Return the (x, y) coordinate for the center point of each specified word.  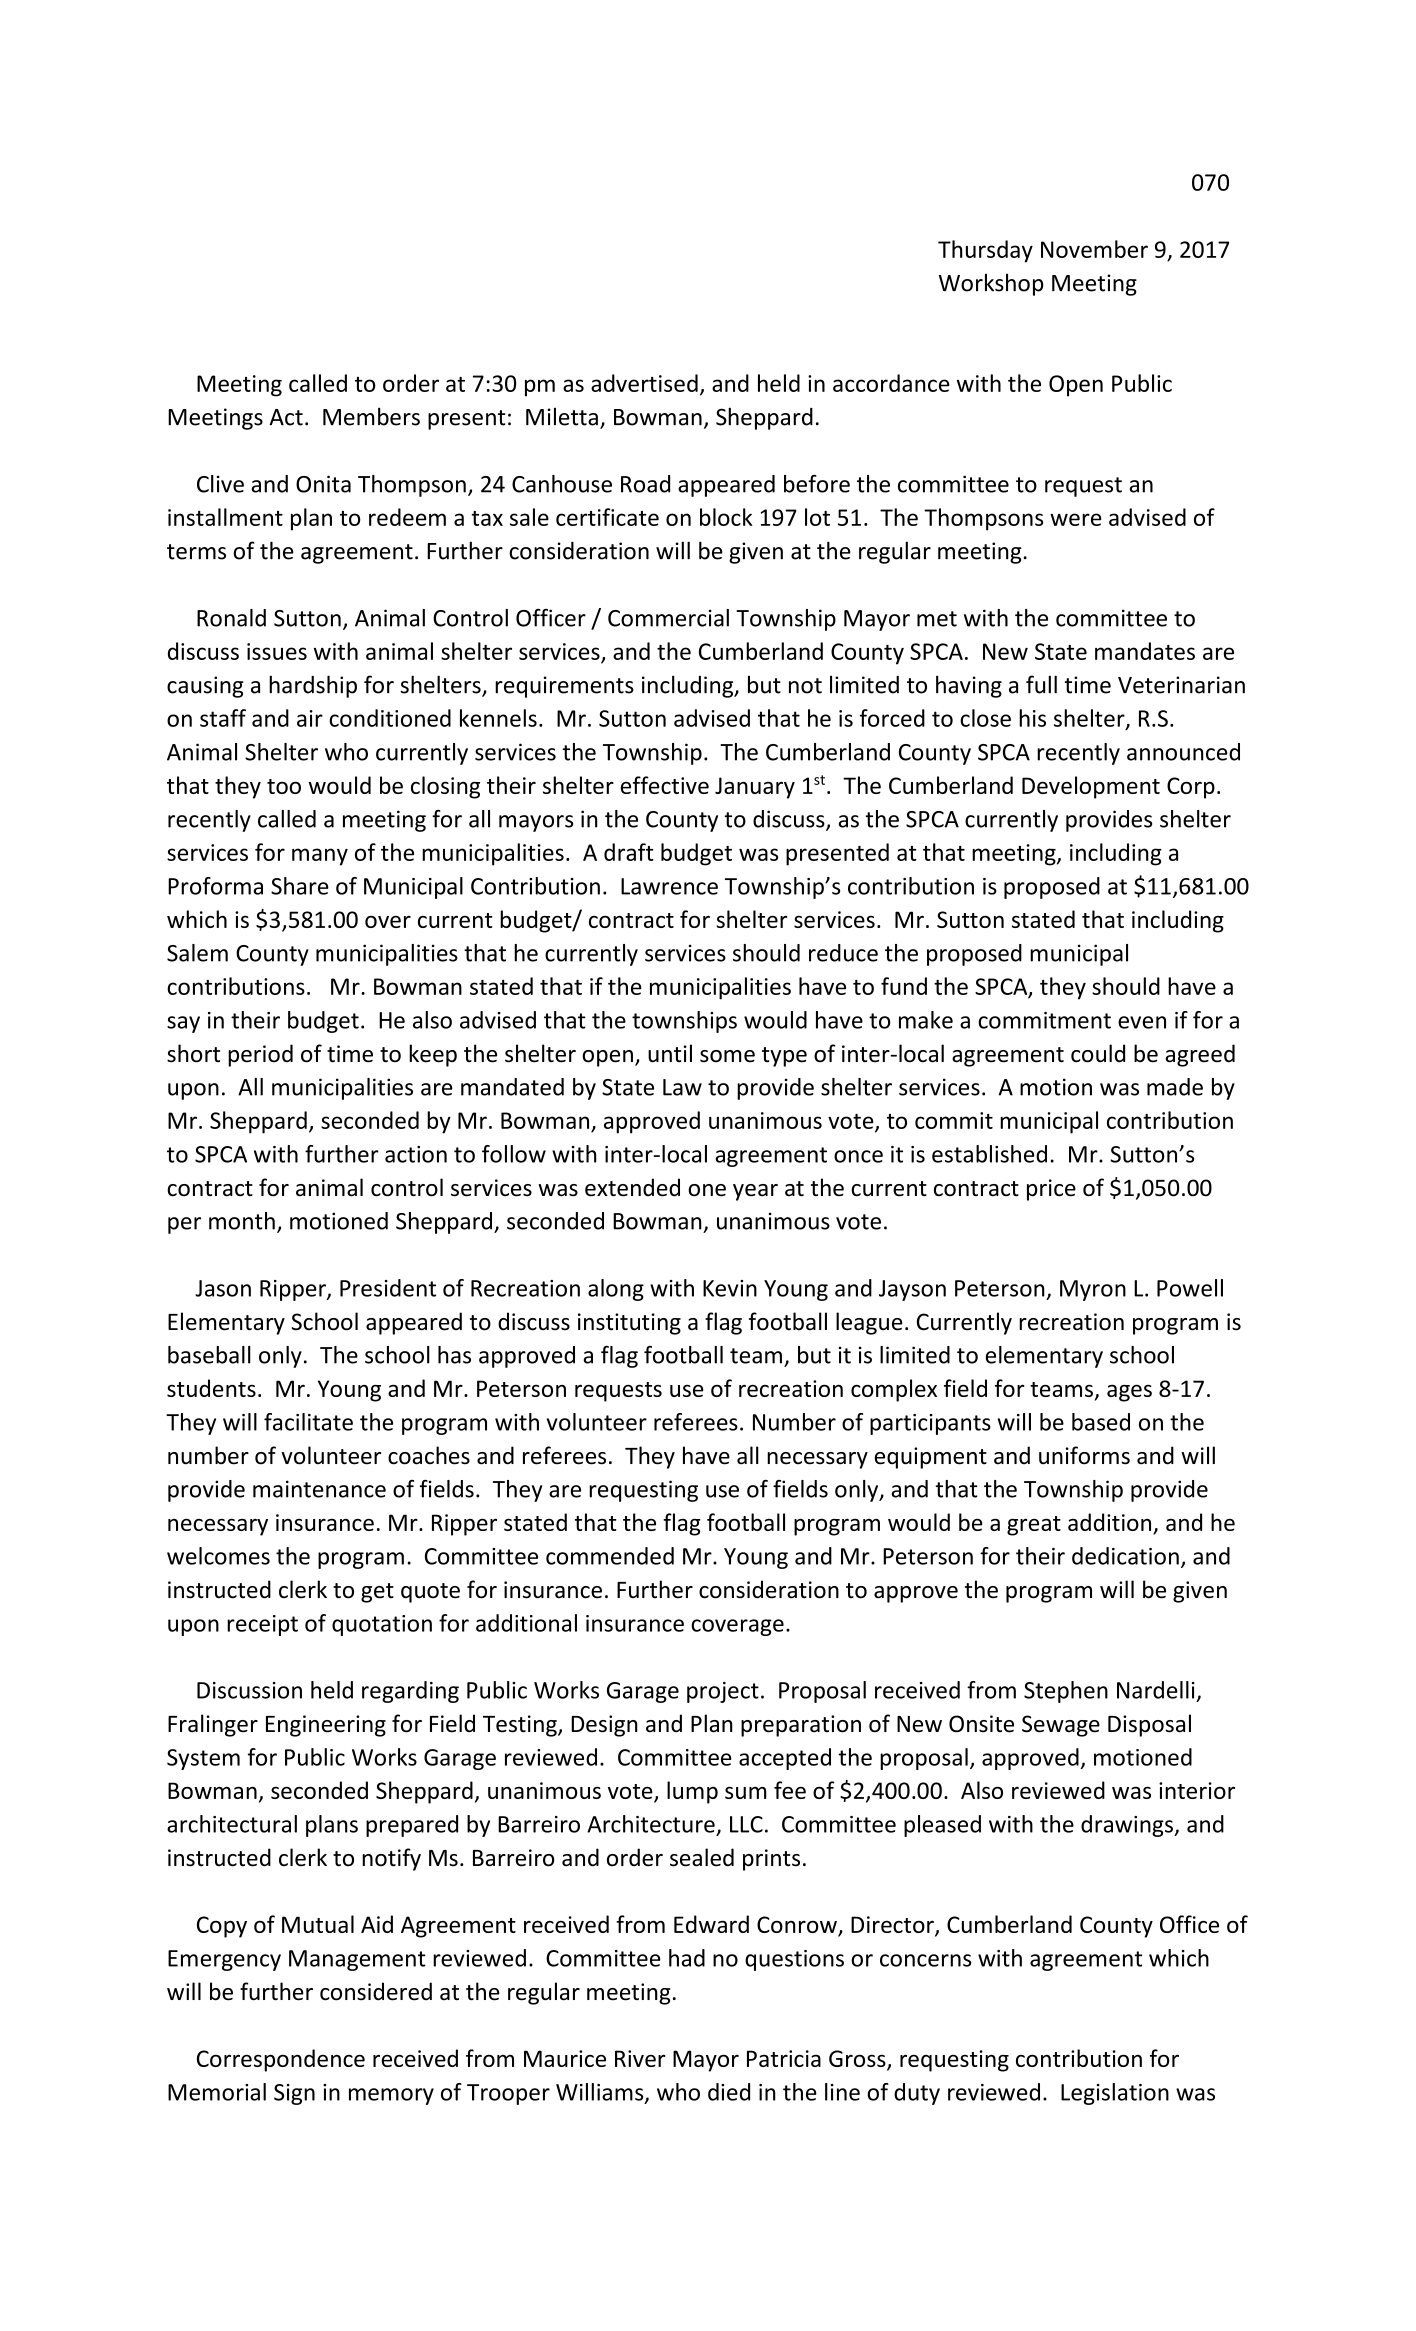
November (1094, 249)
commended (610, 1556)
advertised (644, 383)
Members (371, 416)
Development (1091, 787)
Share (300, 886)
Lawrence (669, 886)
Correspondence (281, 2060)
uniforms (1084, 1455)
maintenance (319, 1489)
